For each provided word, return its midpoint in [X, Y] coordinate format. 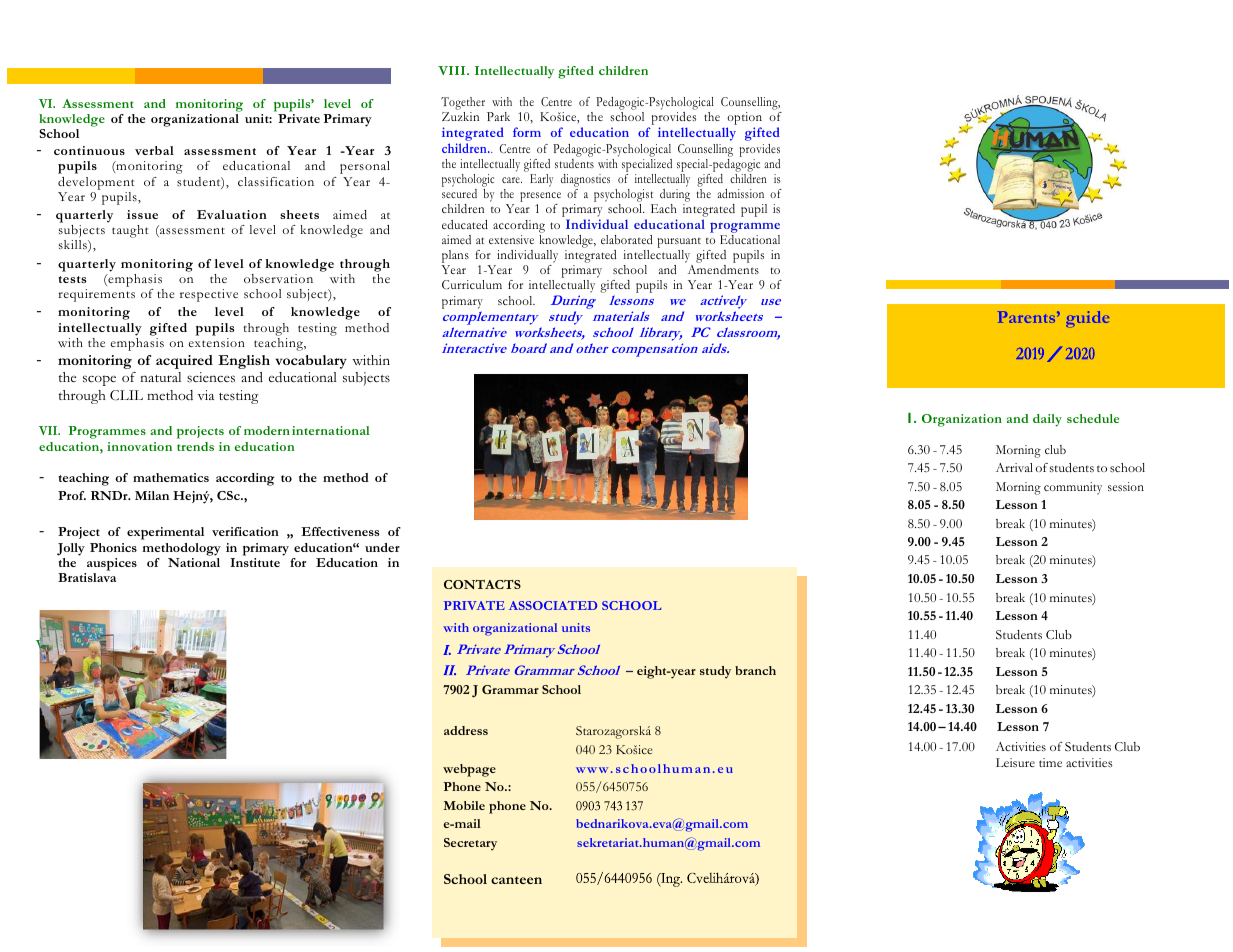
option [744, 118]
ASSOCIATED [553, 605]
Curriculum [472, 284]
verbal [154, 150]
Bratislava [87, 577]
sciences [211, 377]
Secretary [470, 844]
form [527, 132]
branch [755, 670]
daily [1047, 420]
